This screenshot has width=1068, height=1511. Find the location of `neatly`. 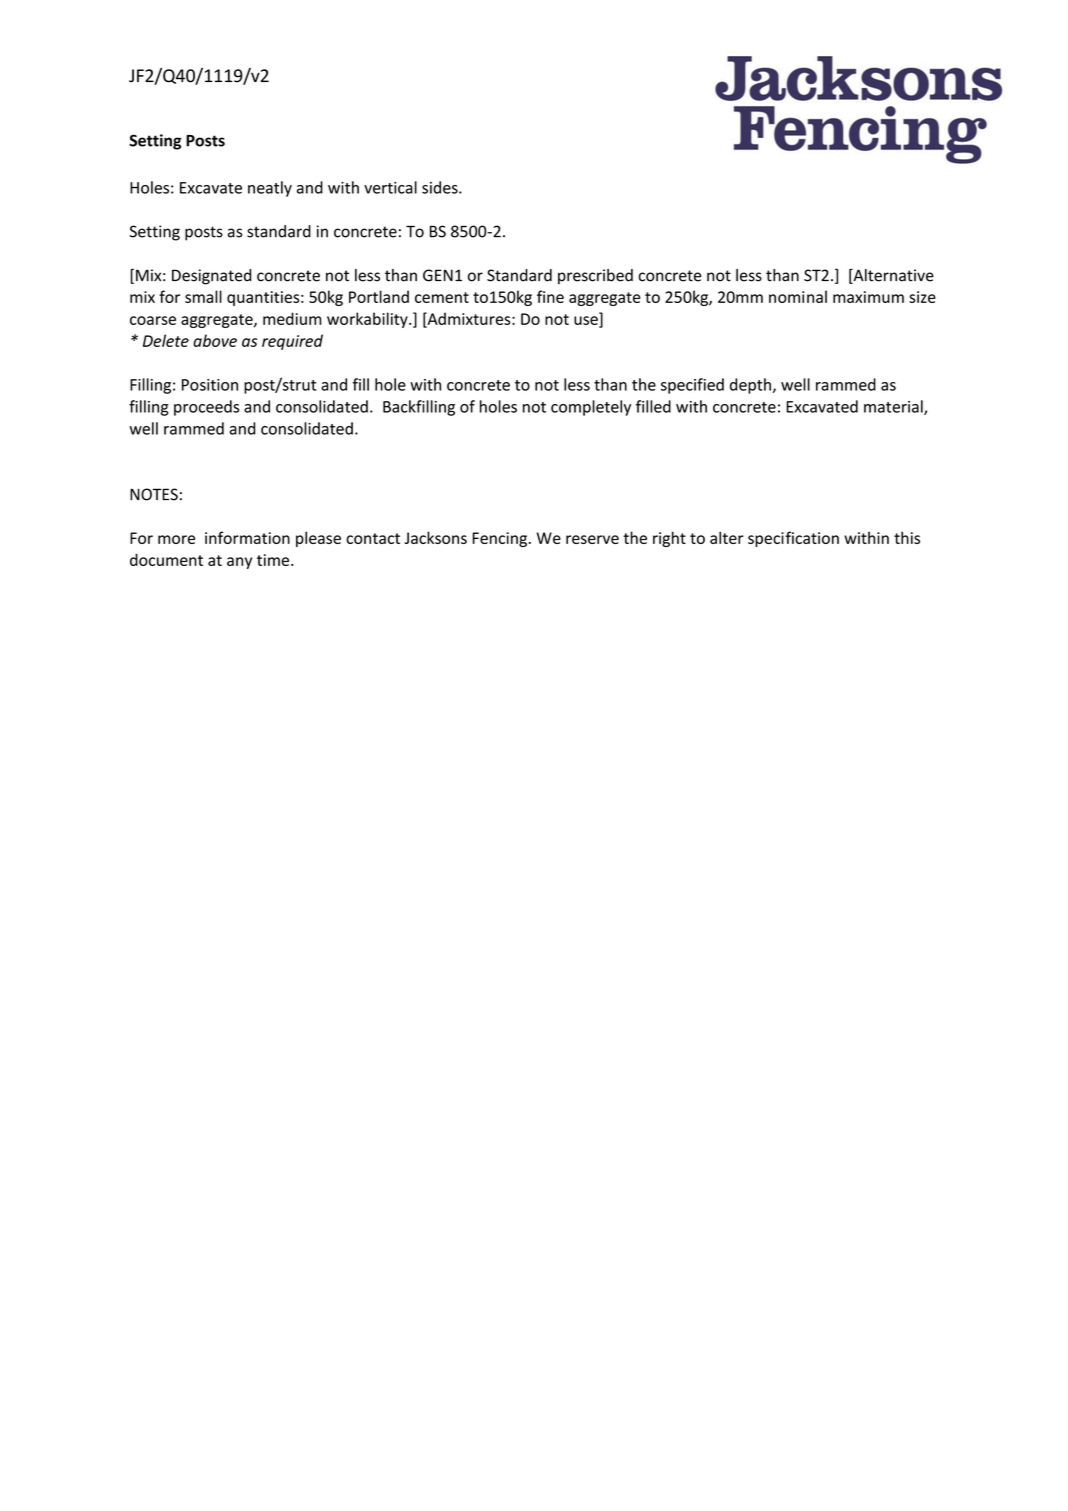

neatly is located at coordinates (270, 189).
